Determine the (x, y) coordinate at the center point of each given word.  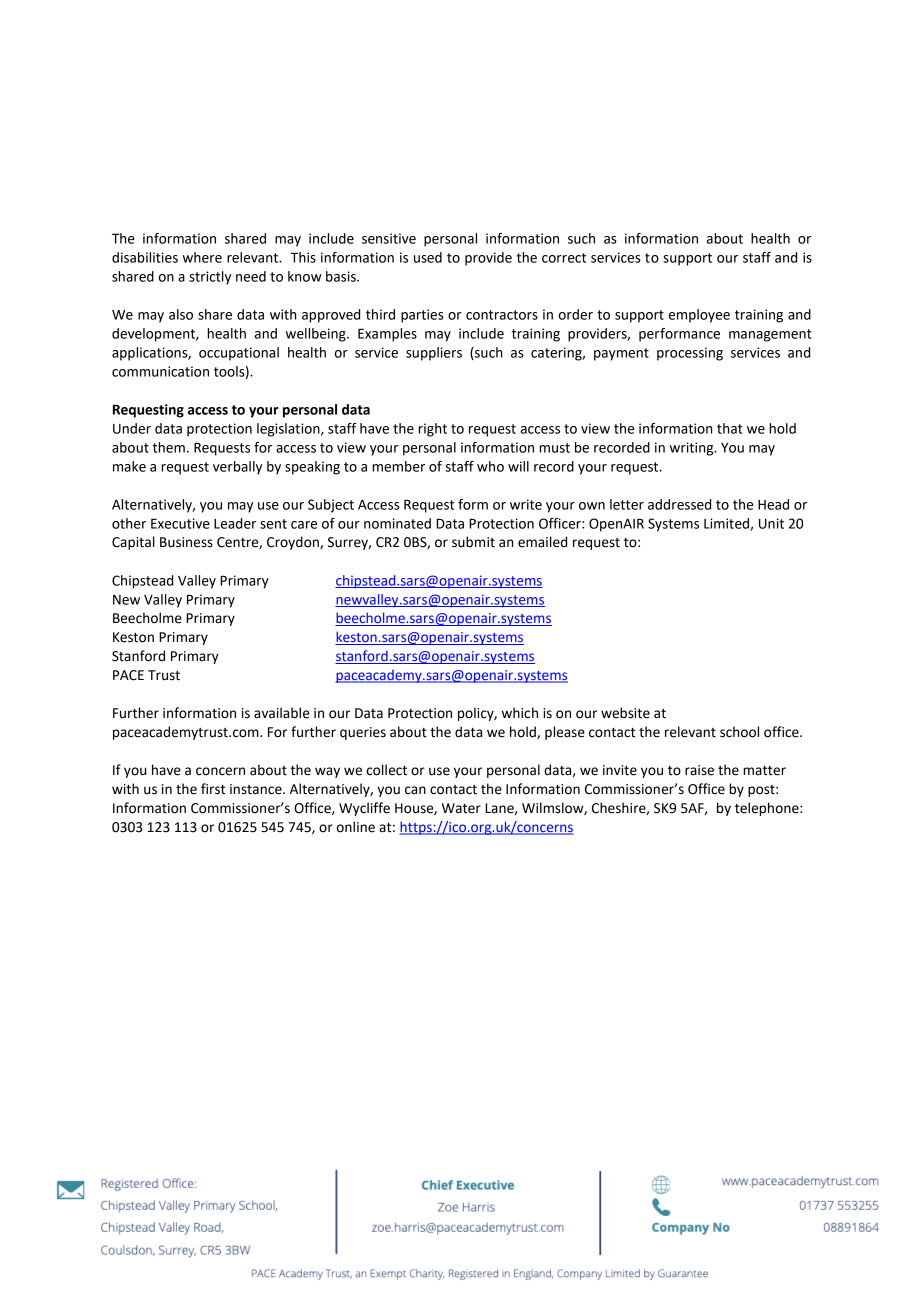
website (625, 713)
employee (699, 316)
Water (461, 808)
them (169, 447)
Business (186, 542)
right (432, 430)
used (428, 257)
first (213, 789)
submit (473, 542)
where (202, 257)
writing (693, 449)
